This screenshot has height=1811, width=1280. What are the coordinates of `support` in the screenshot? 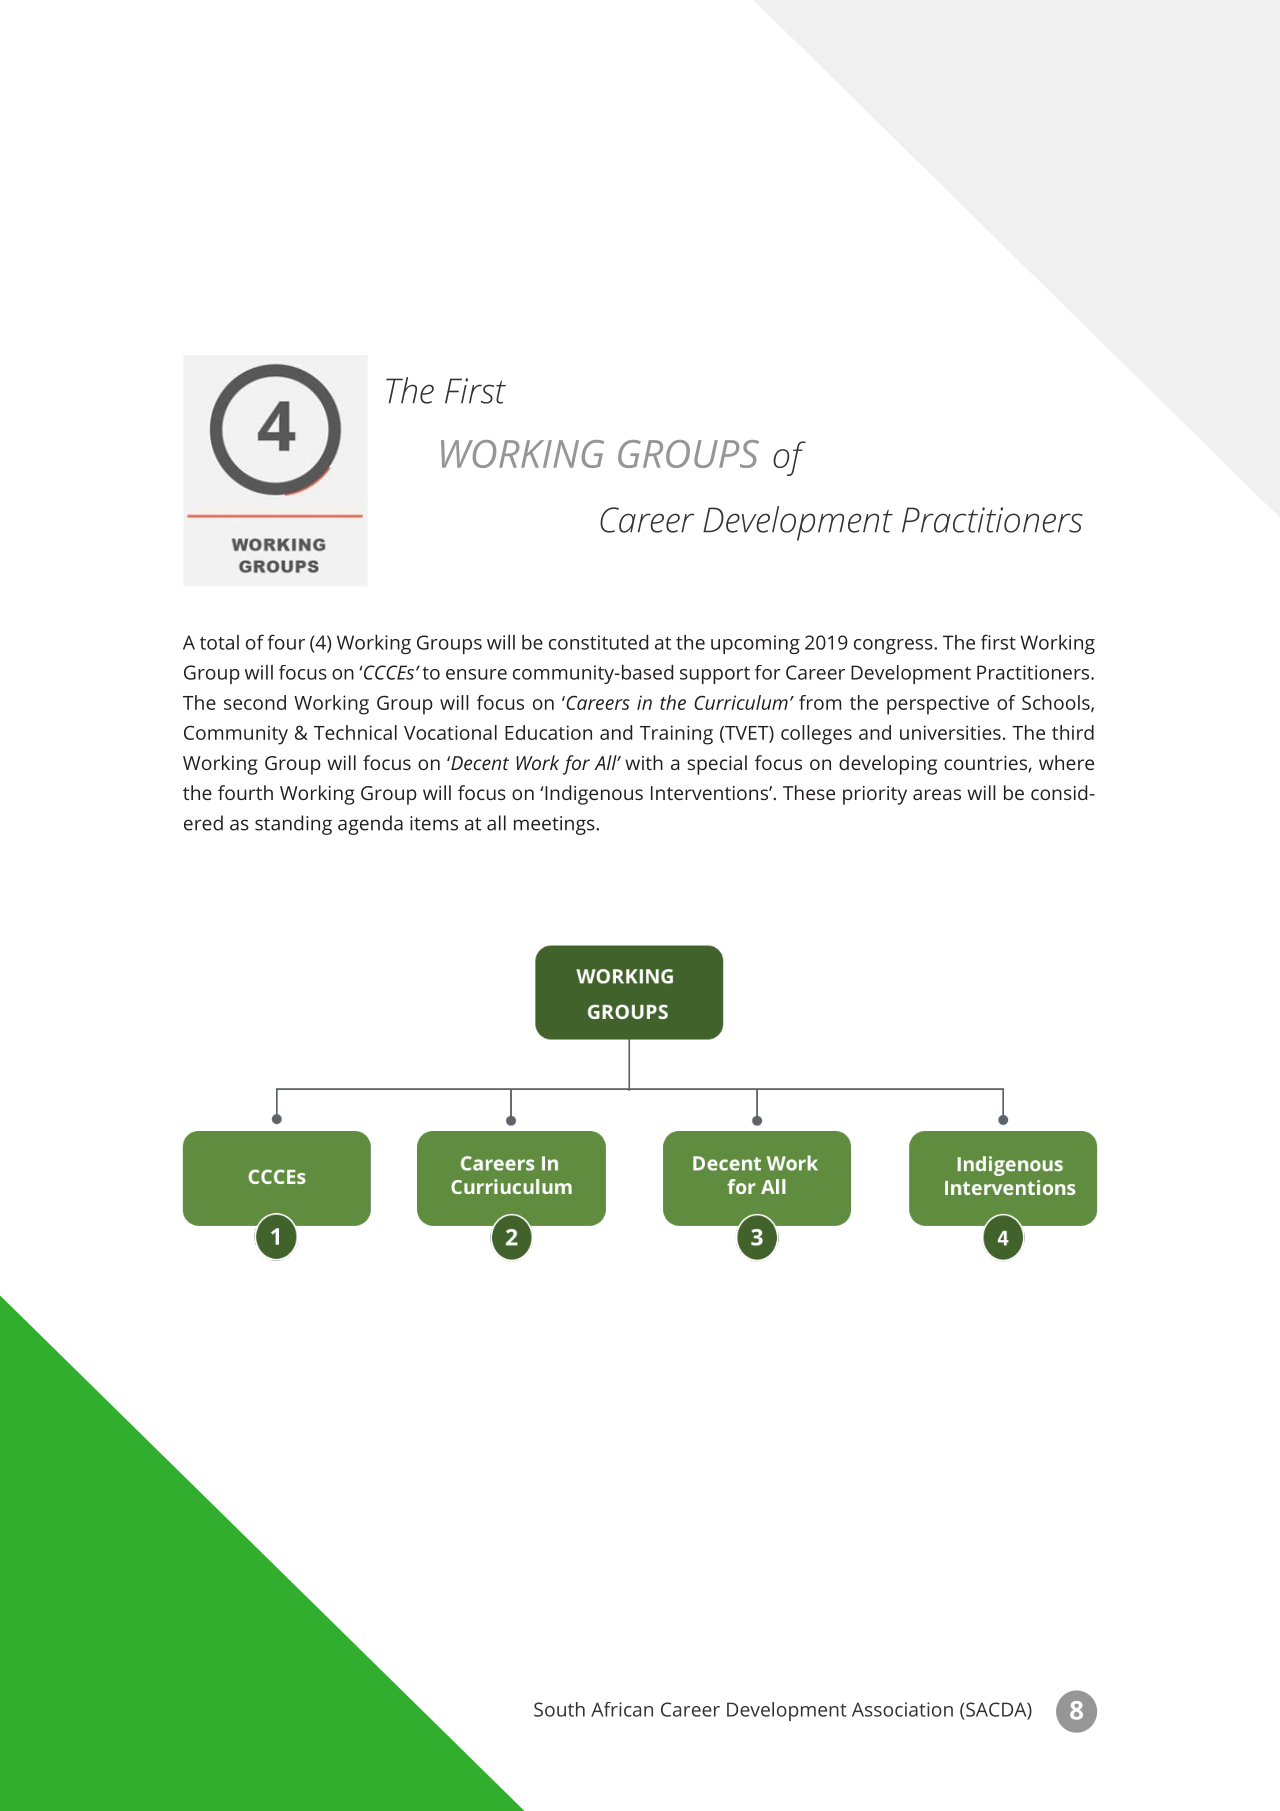 It's located at (715, 675).
